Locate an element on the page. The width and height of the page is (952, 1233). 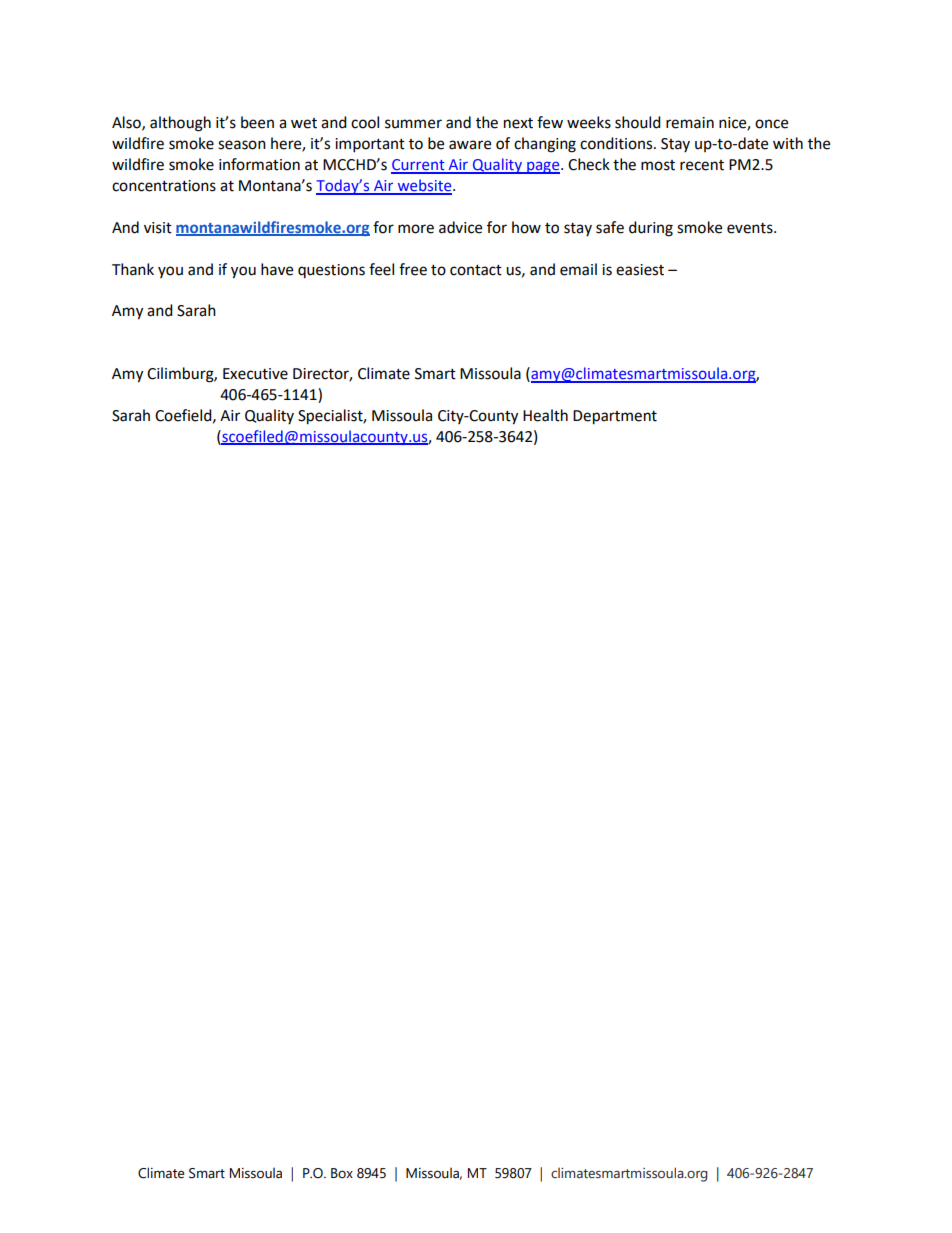
Box is located at coordinates (342, 1173).
